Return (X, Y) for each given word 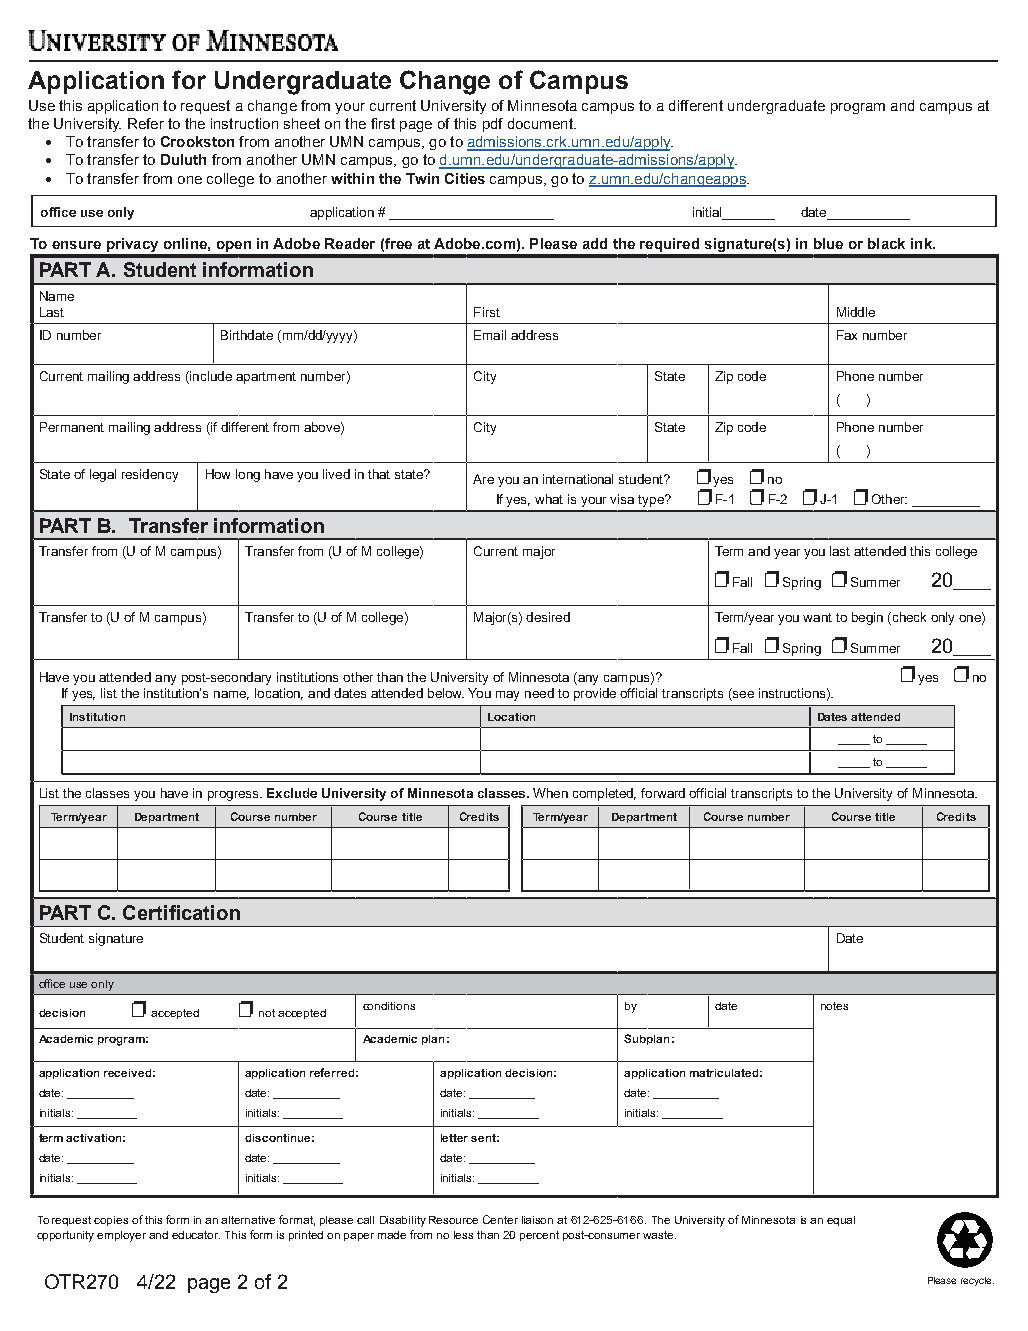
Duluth (183, 159)
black (886, 243)
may (507, 696)
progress (234, 796)
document (541, 123)
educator (196, 1235)
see (742, 693)
